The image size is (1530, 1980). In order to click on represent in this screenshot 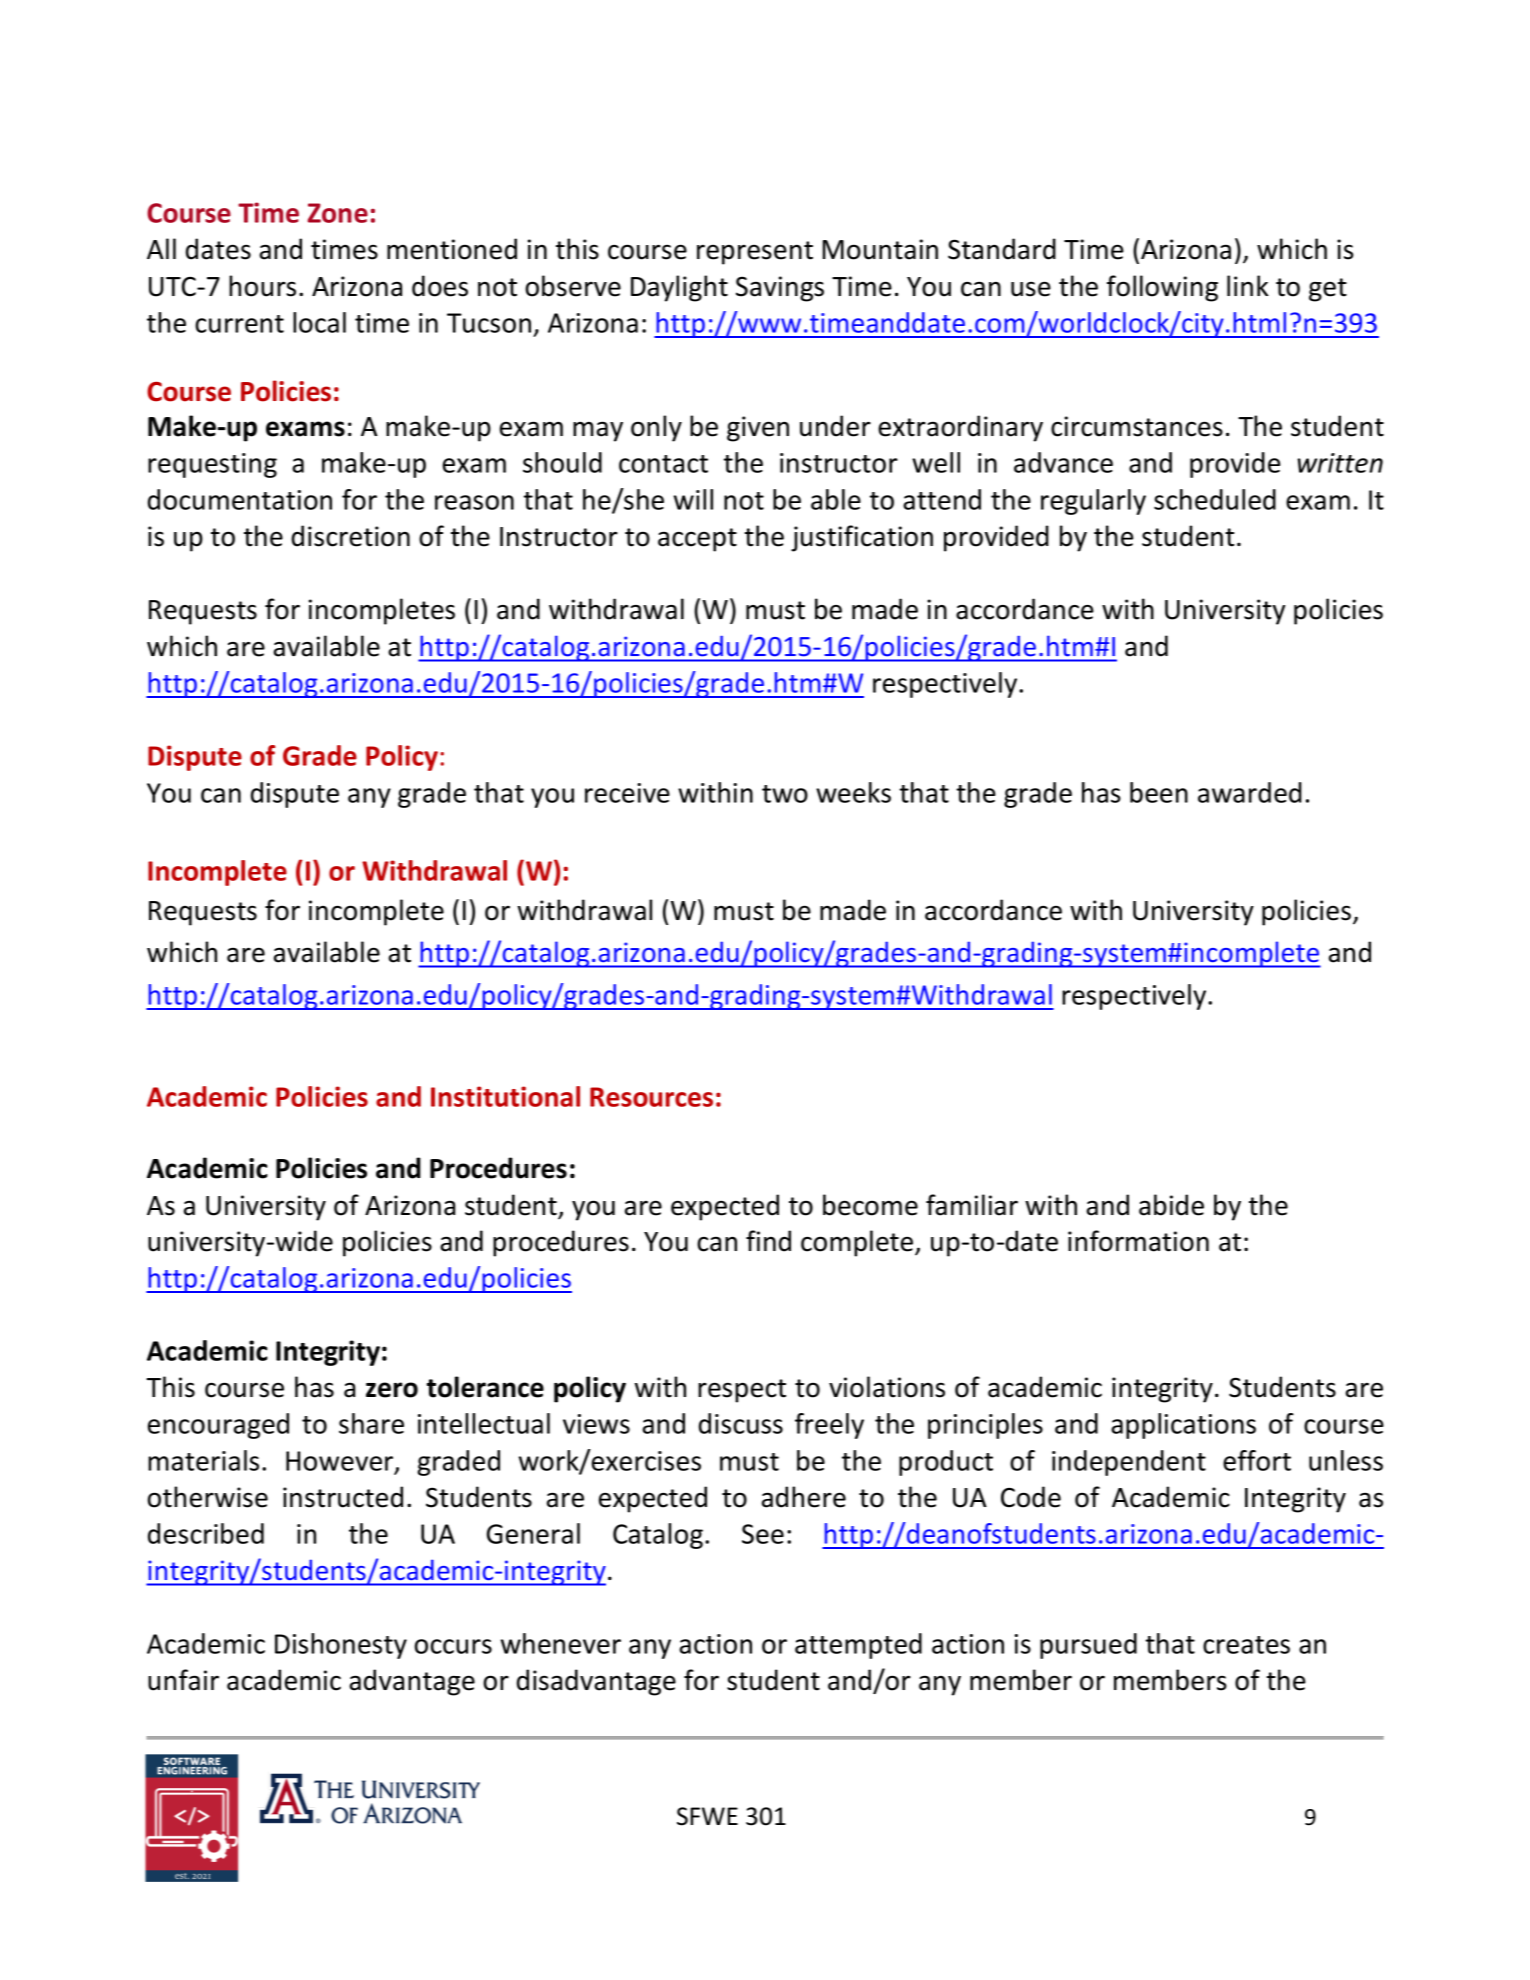, I will do `click(755, 253)`.
